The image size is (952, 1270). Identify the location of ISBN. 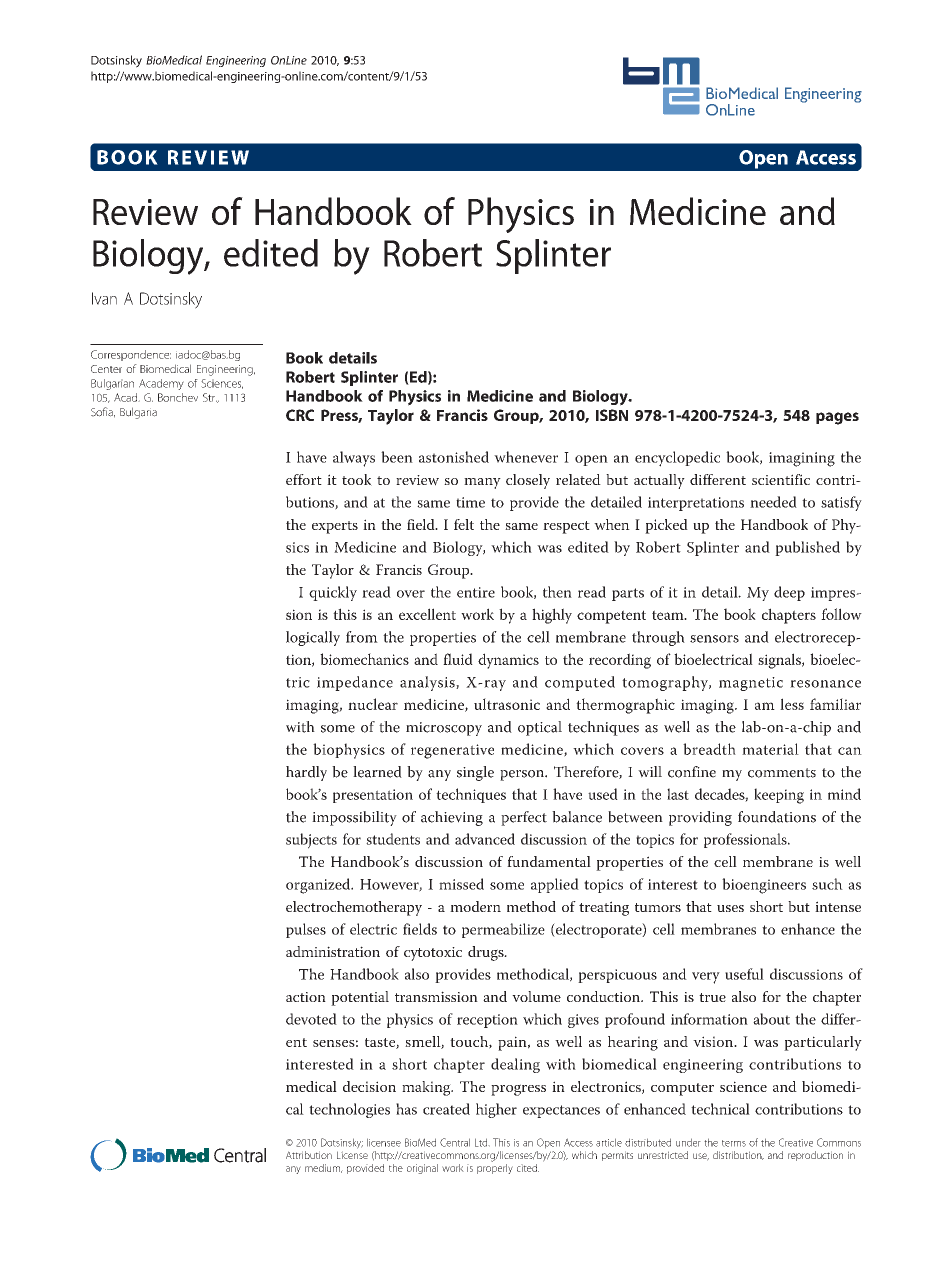
(612, 415).
